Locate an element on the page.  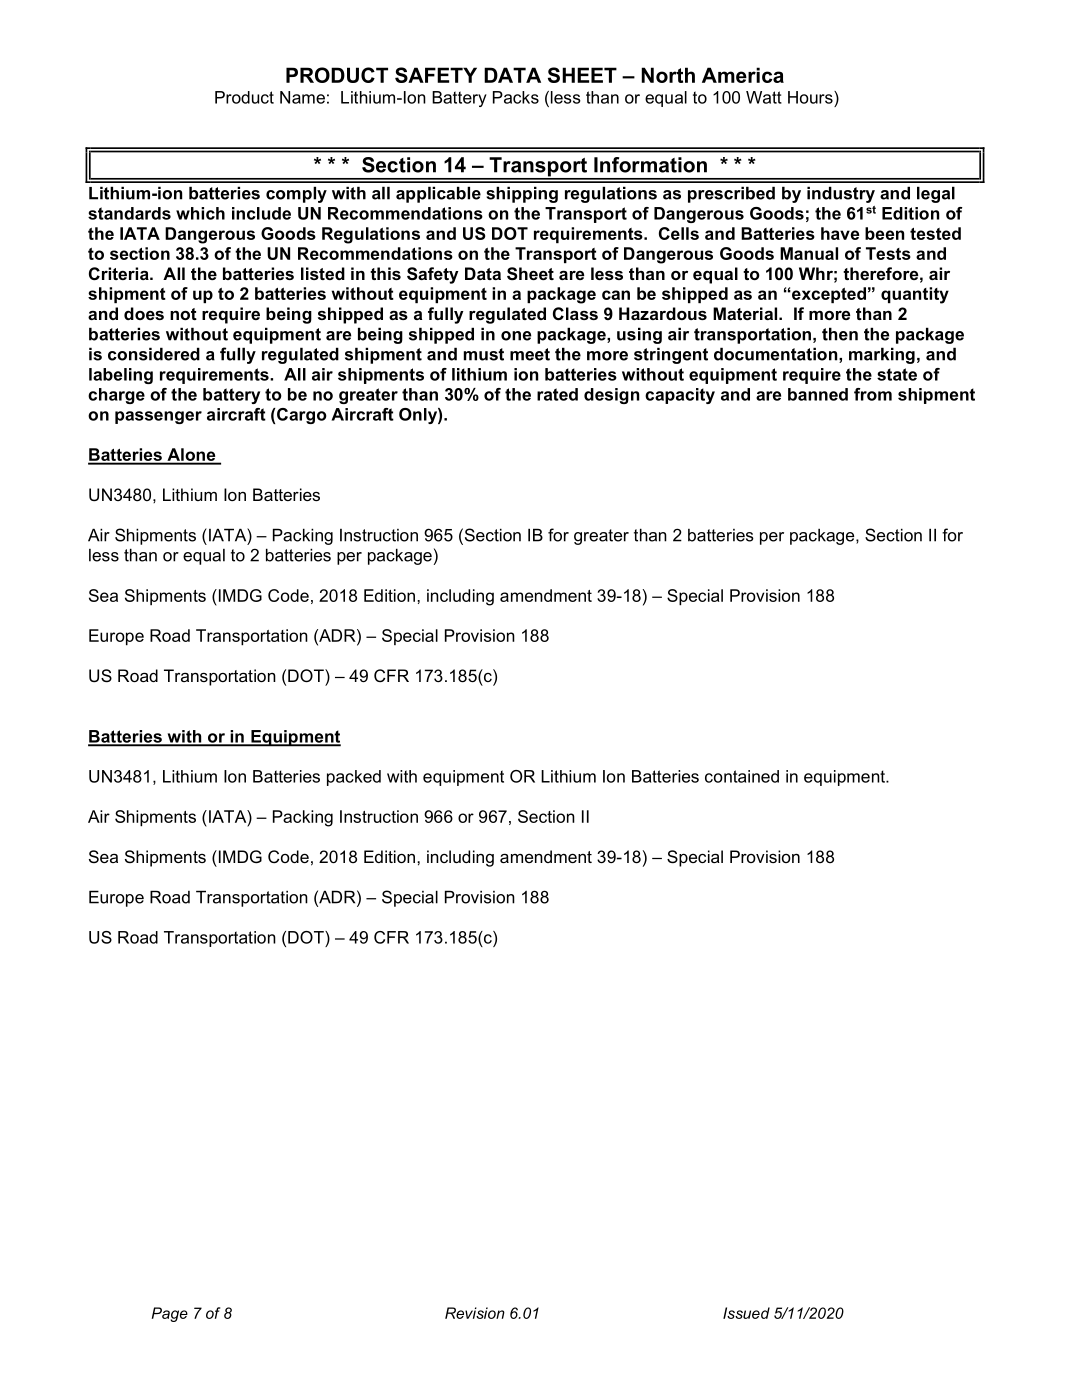
packed is located at coordinates (354, 778).
